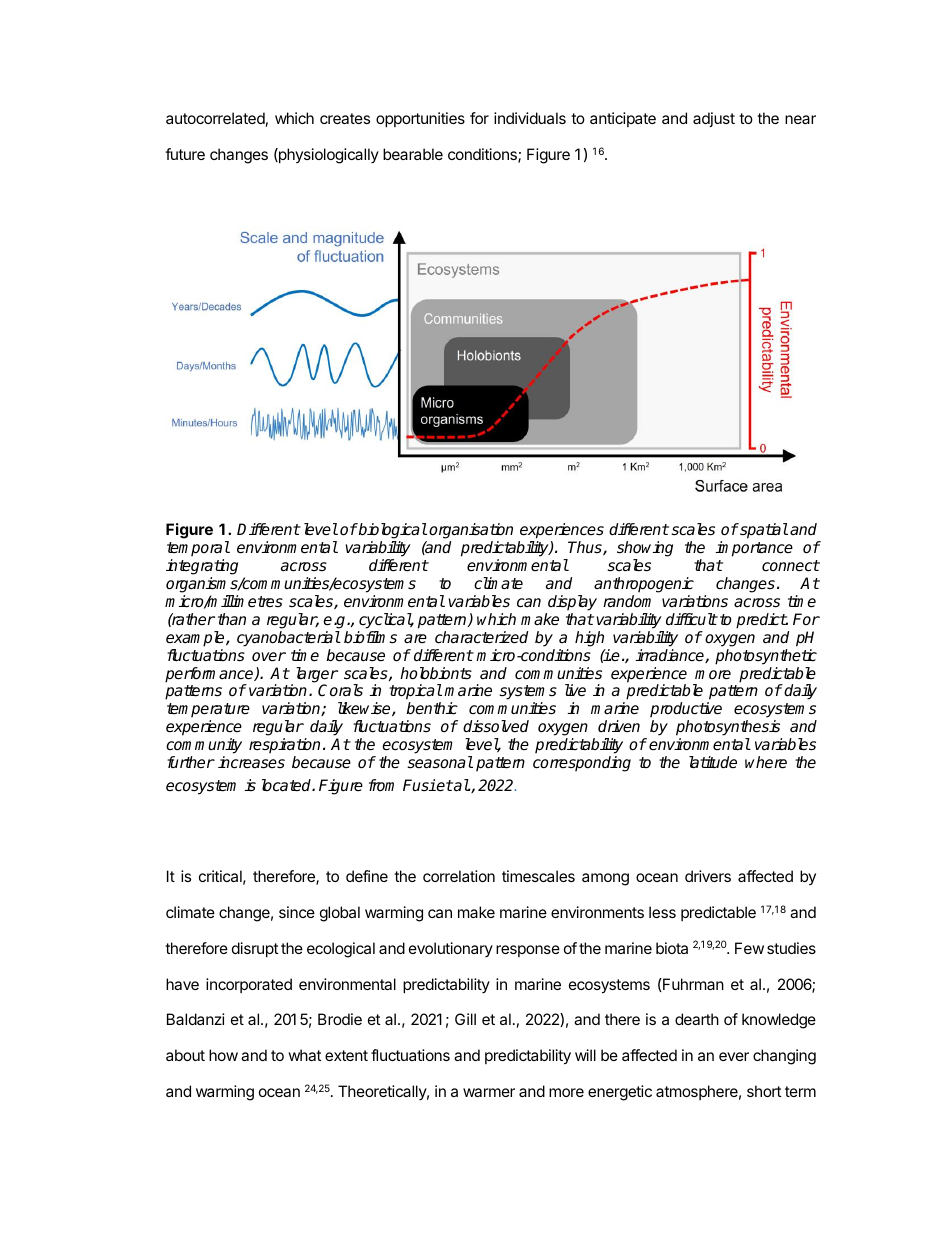  Describe the element at coordinates (734, 1056) in the screenshot. I see `ever` at that location.
